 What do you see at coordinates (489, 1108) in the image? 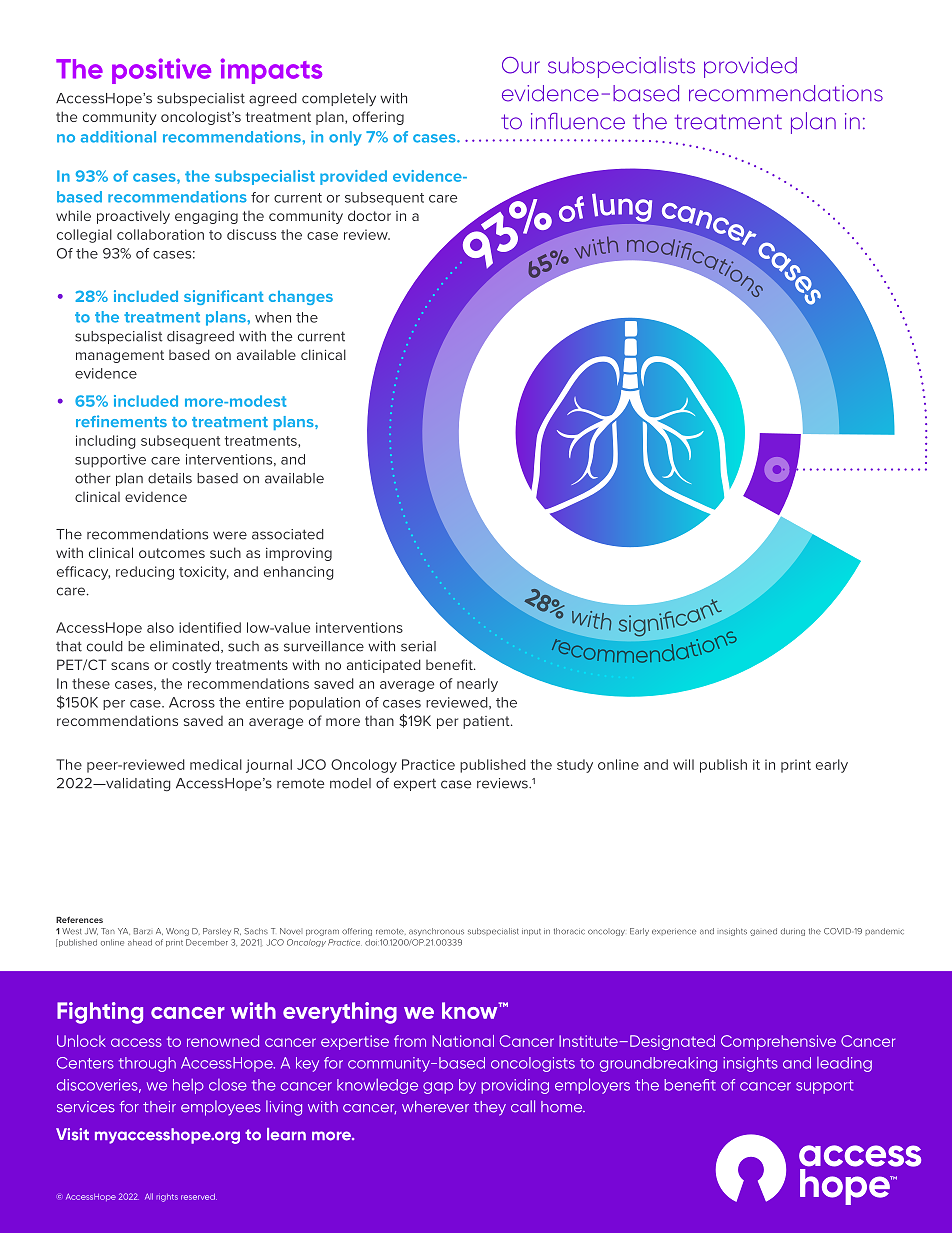
I see `they` at bounding box center [489, 1108].
